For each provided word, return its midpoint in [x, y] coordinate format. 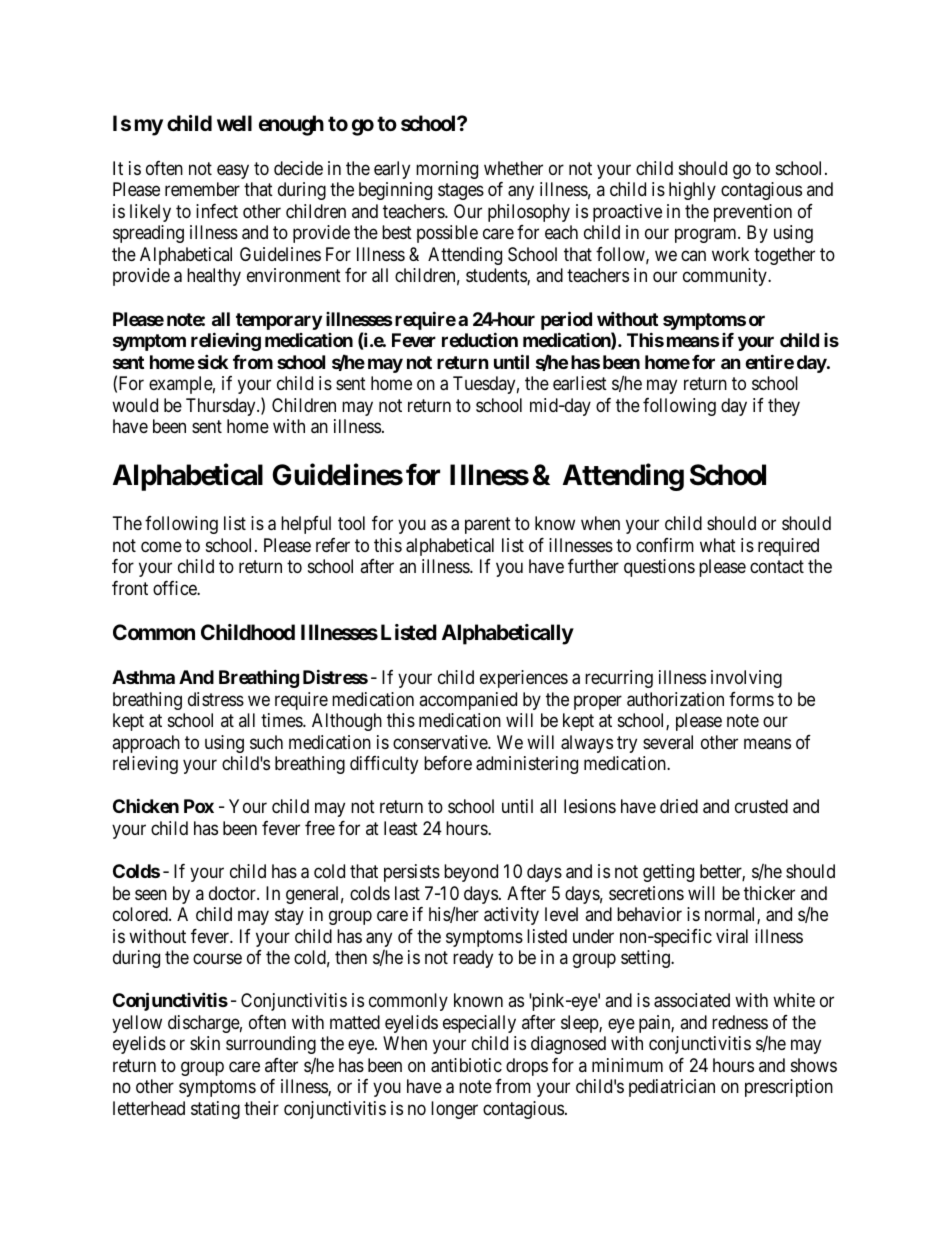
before [448, 763]
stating [215, 1110]
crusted [761, 806]
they [784, 407]
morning [447, 170]
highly [692, 191]
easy [233, 171]
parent [488, 526]
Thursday [222, 407]
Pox [199, 806]
